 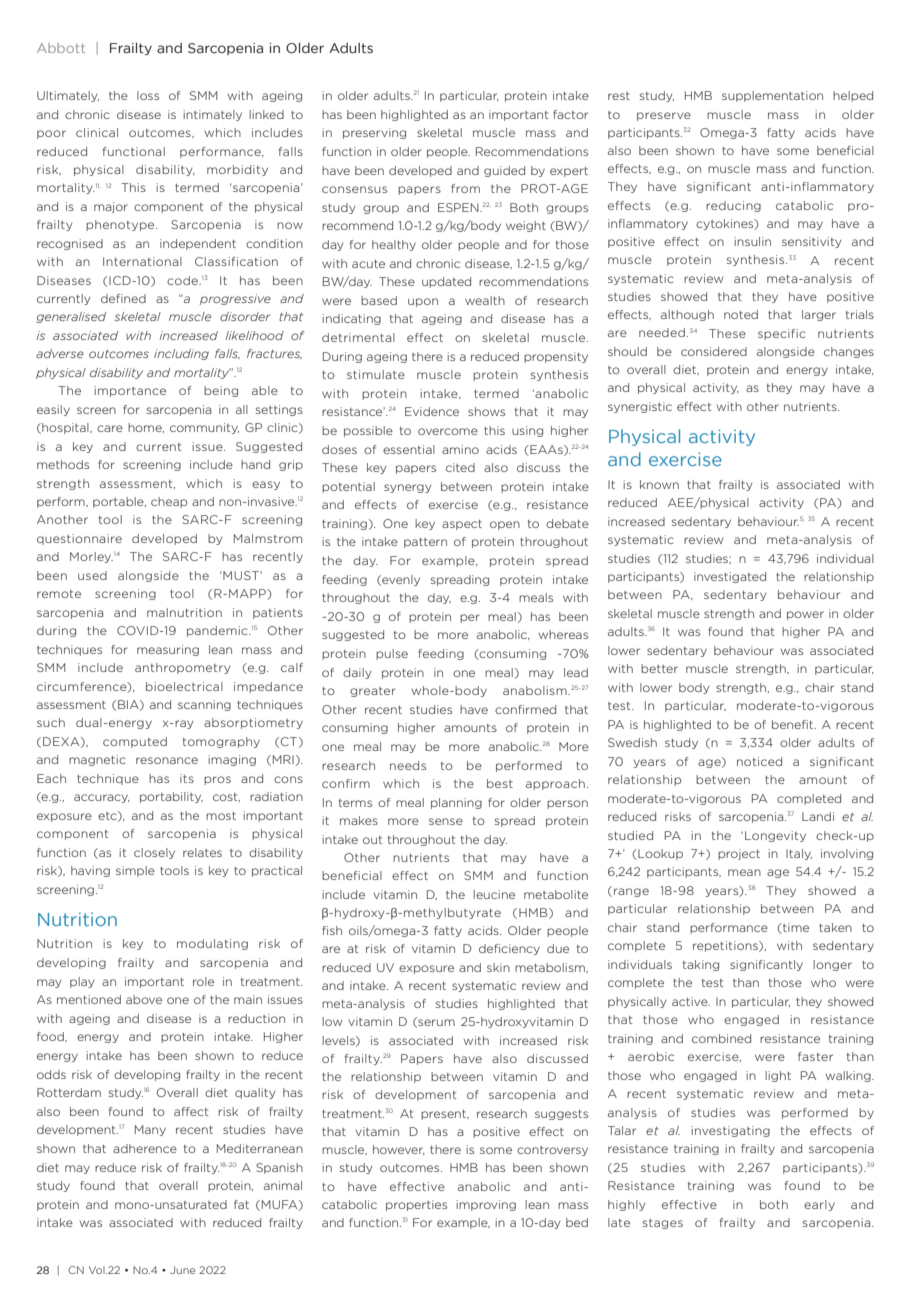 I want to click on measuring, so click(x=168, y=650).
